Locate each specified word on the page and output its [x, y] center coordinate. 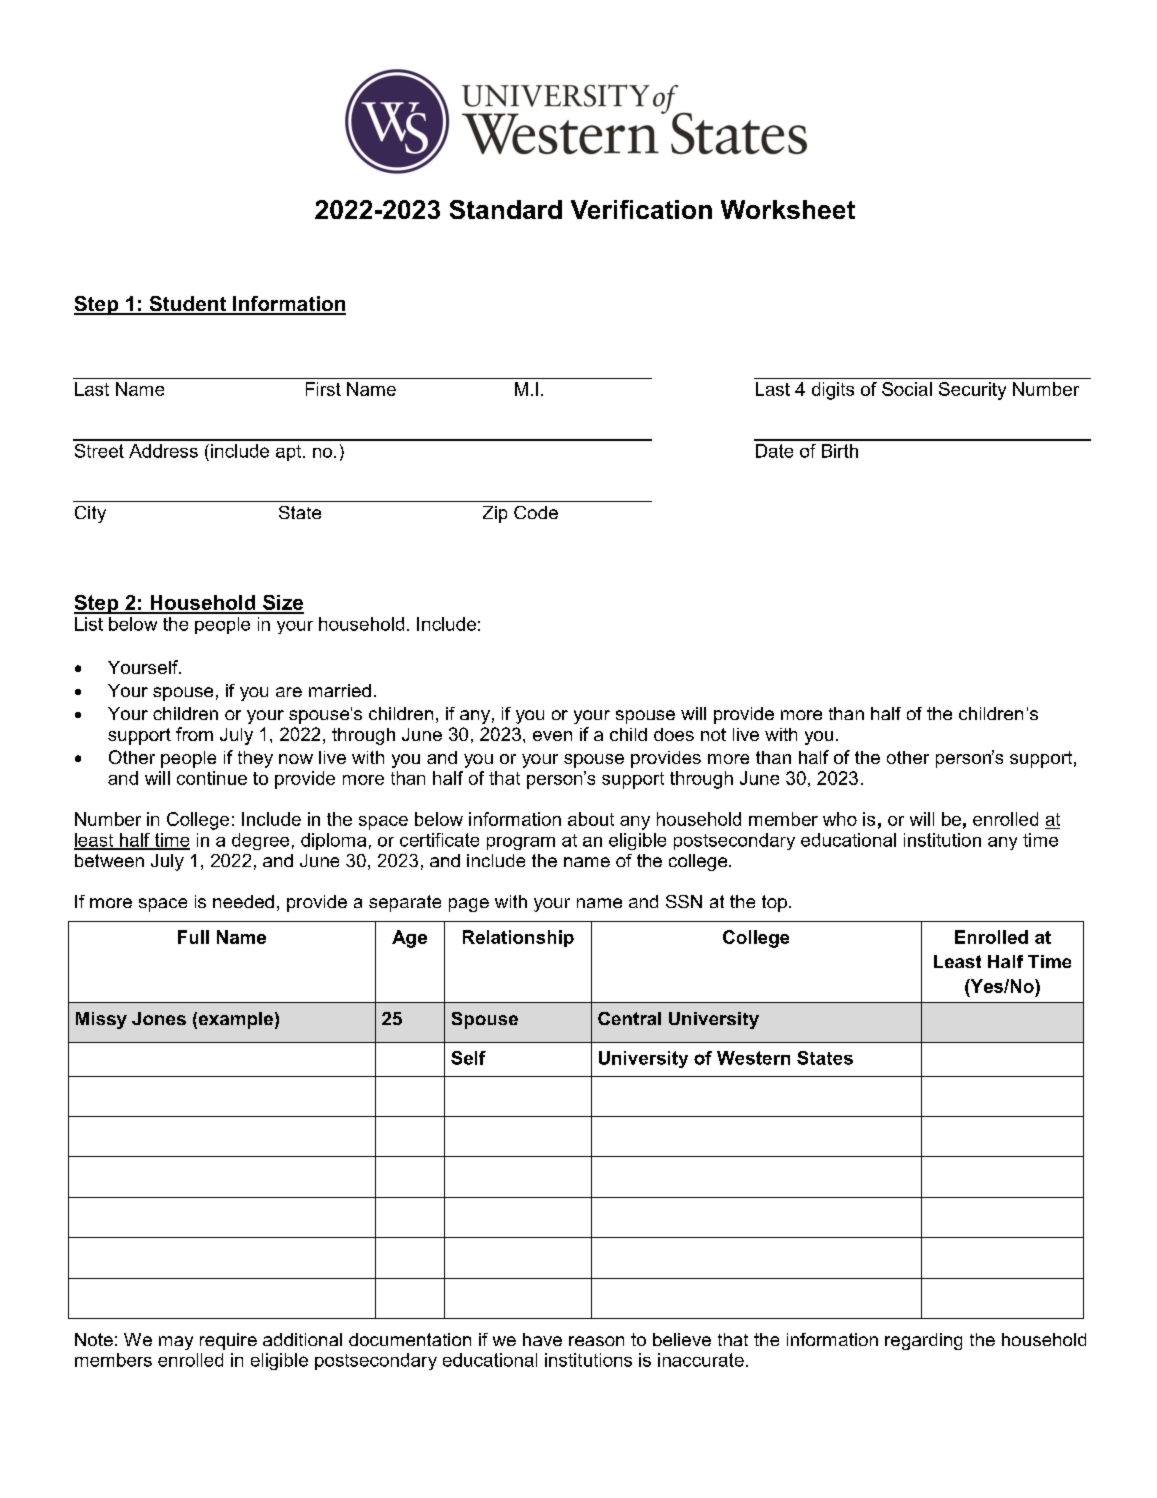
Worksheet [788, 209]
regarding [923, 1341]
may [176, 1343]
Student [187, 305]
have [542, 1339]
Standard [506, 209]
